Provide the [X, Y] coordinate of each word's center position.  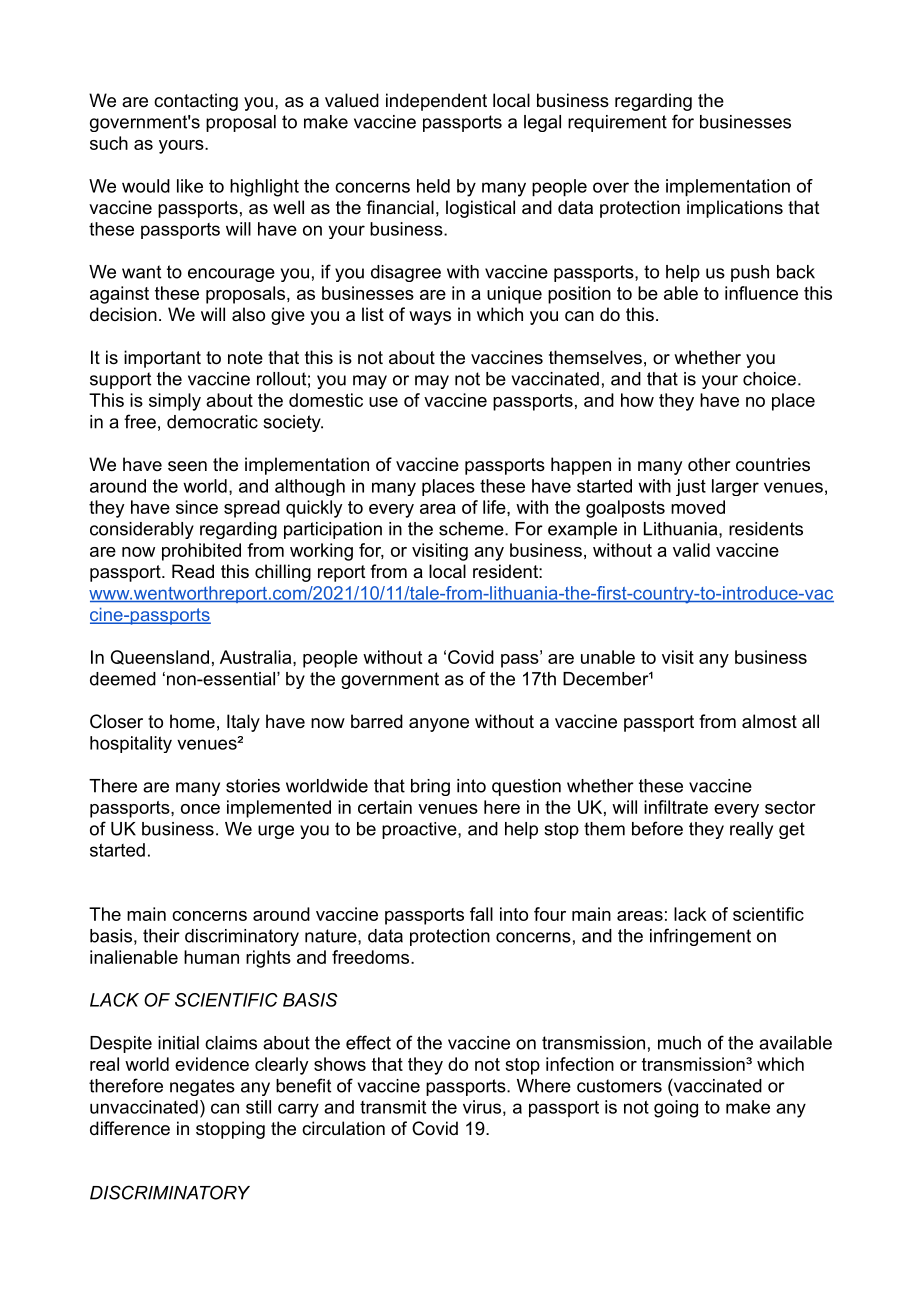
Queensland [160, 657]
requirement [617, 123]
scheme [471, 529]
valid [691, 550]
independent [436, 102]
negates [202, 1087]
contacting [196, 102]
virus [482, 1107]
